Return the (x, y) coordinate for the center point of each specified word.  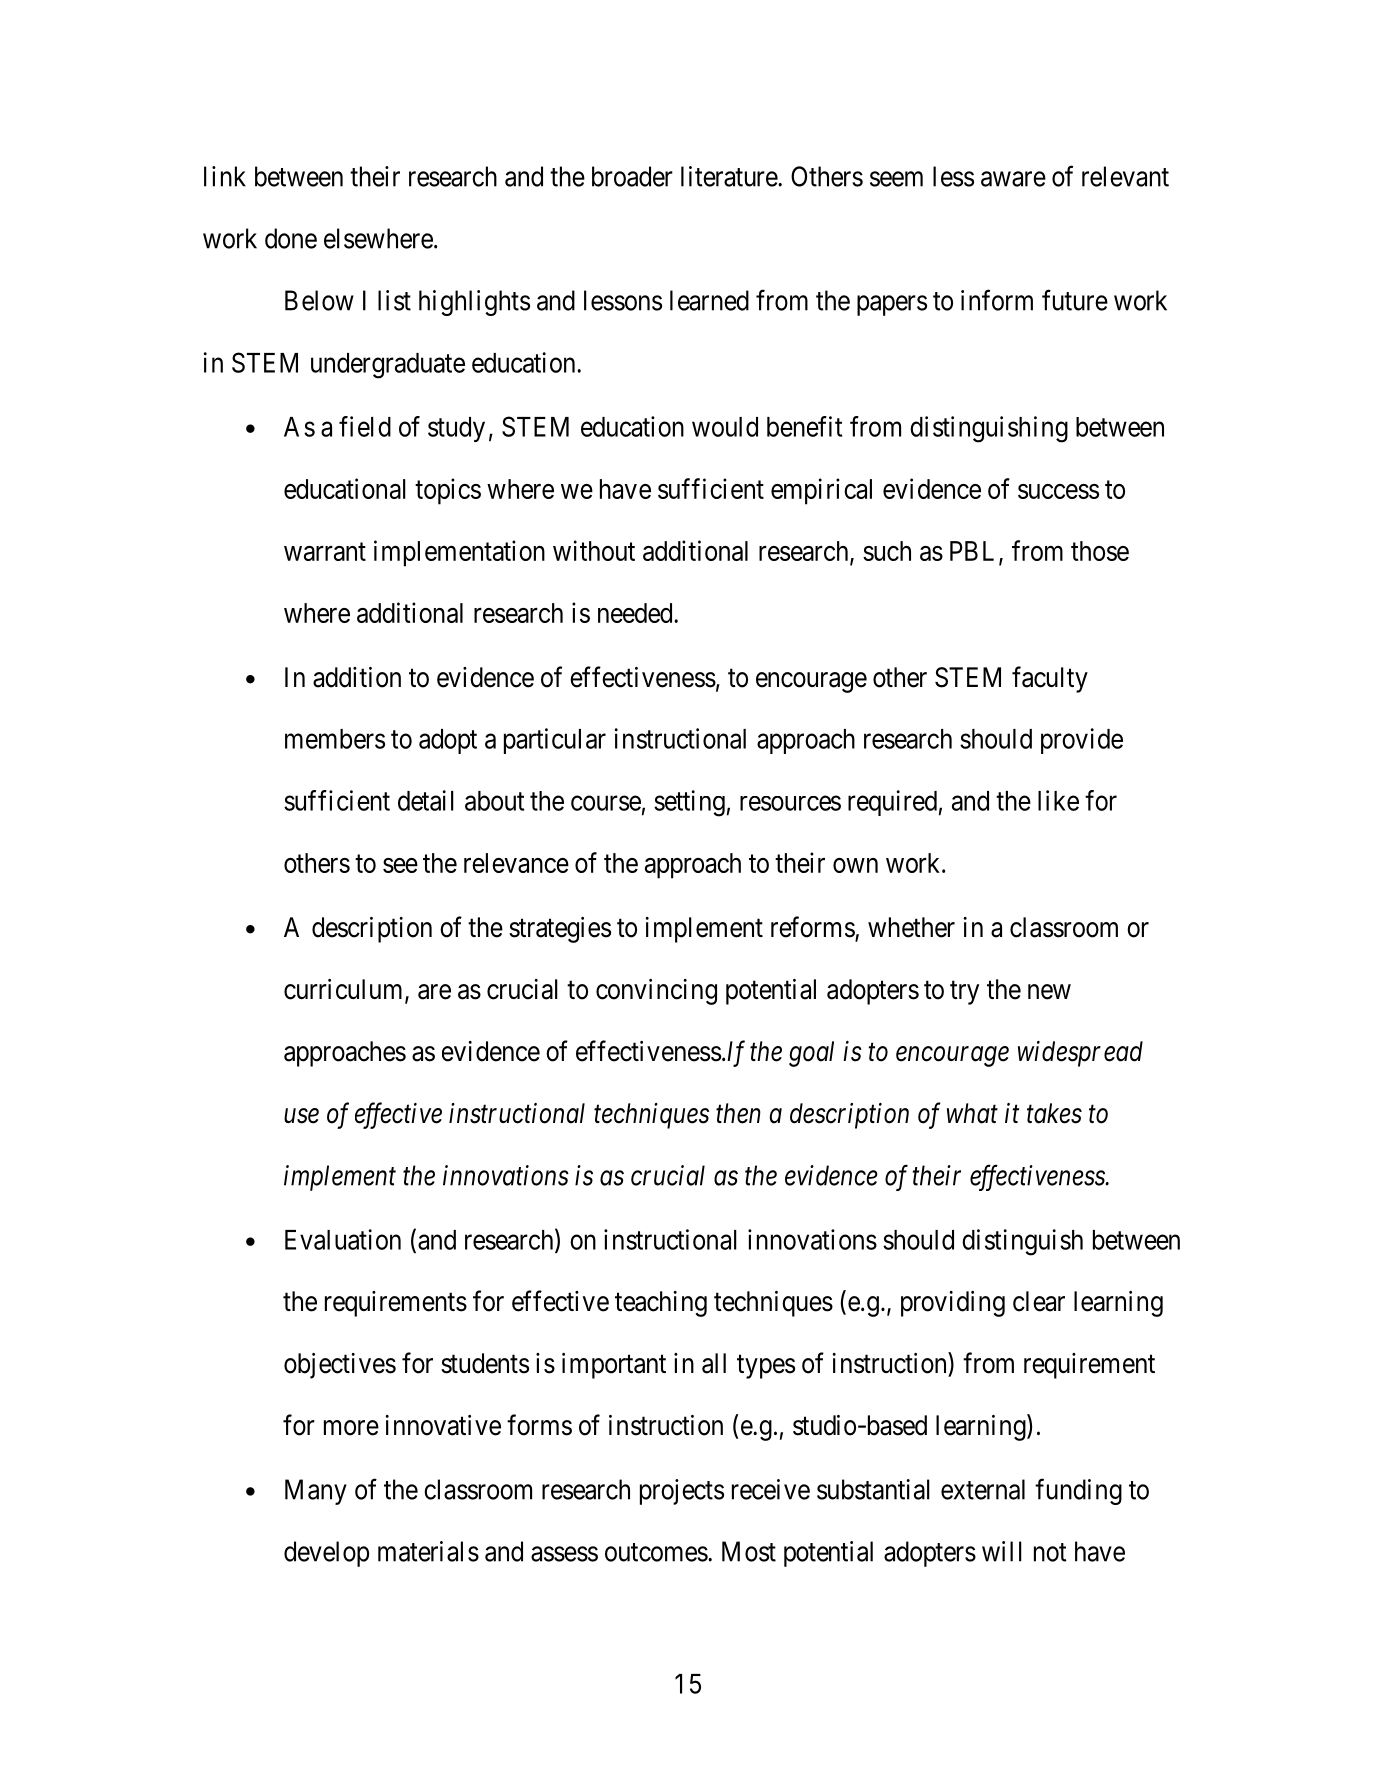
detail (426, 800)
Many (316, 1492)
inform (997, 300)
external (983, 1489)
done (291, 238)
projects (682, 1492)
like (1058, 800)
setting (689, 803)
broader (632, 176)
